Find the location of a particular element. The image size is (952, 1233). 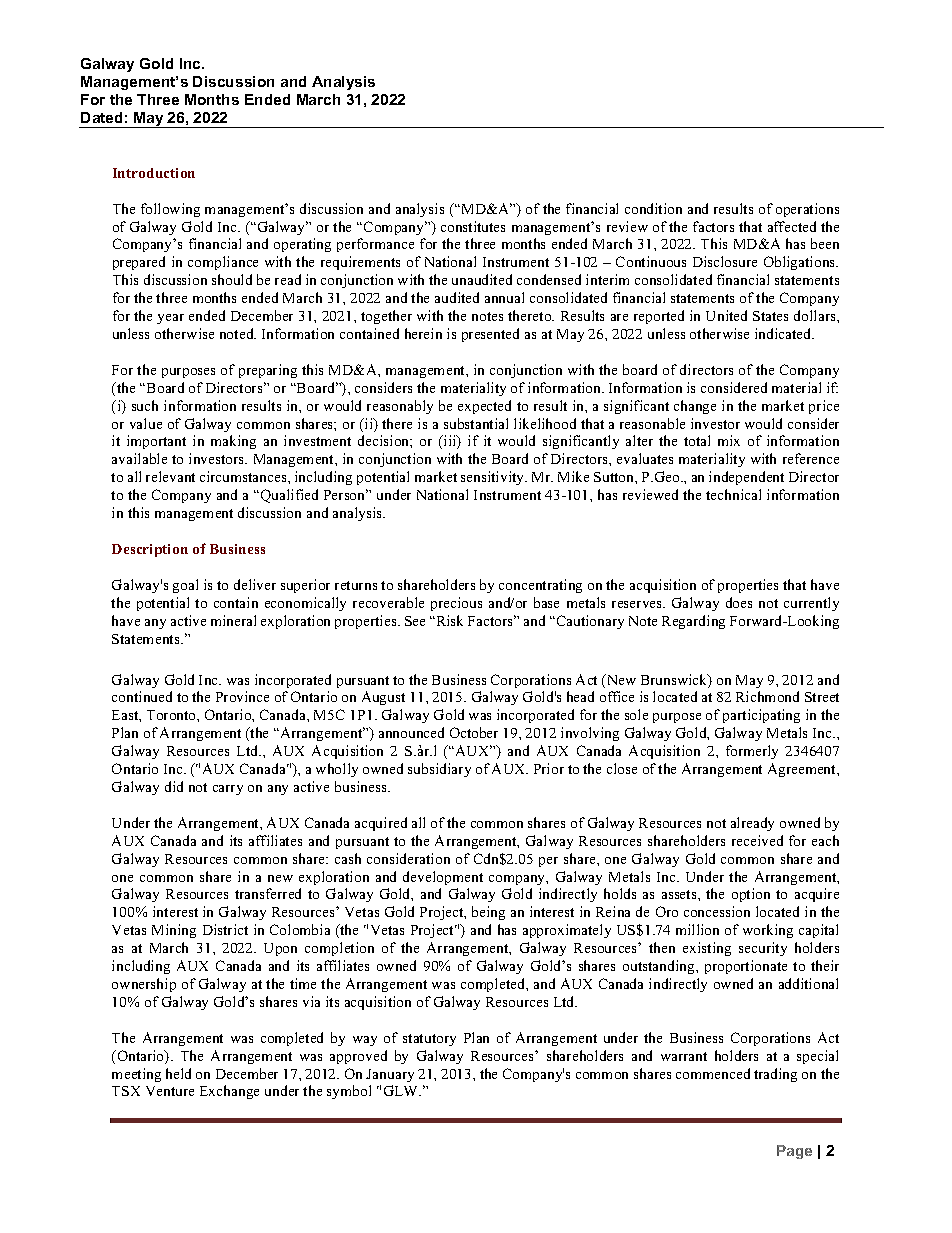

See is located at coordinates (415, 621).
